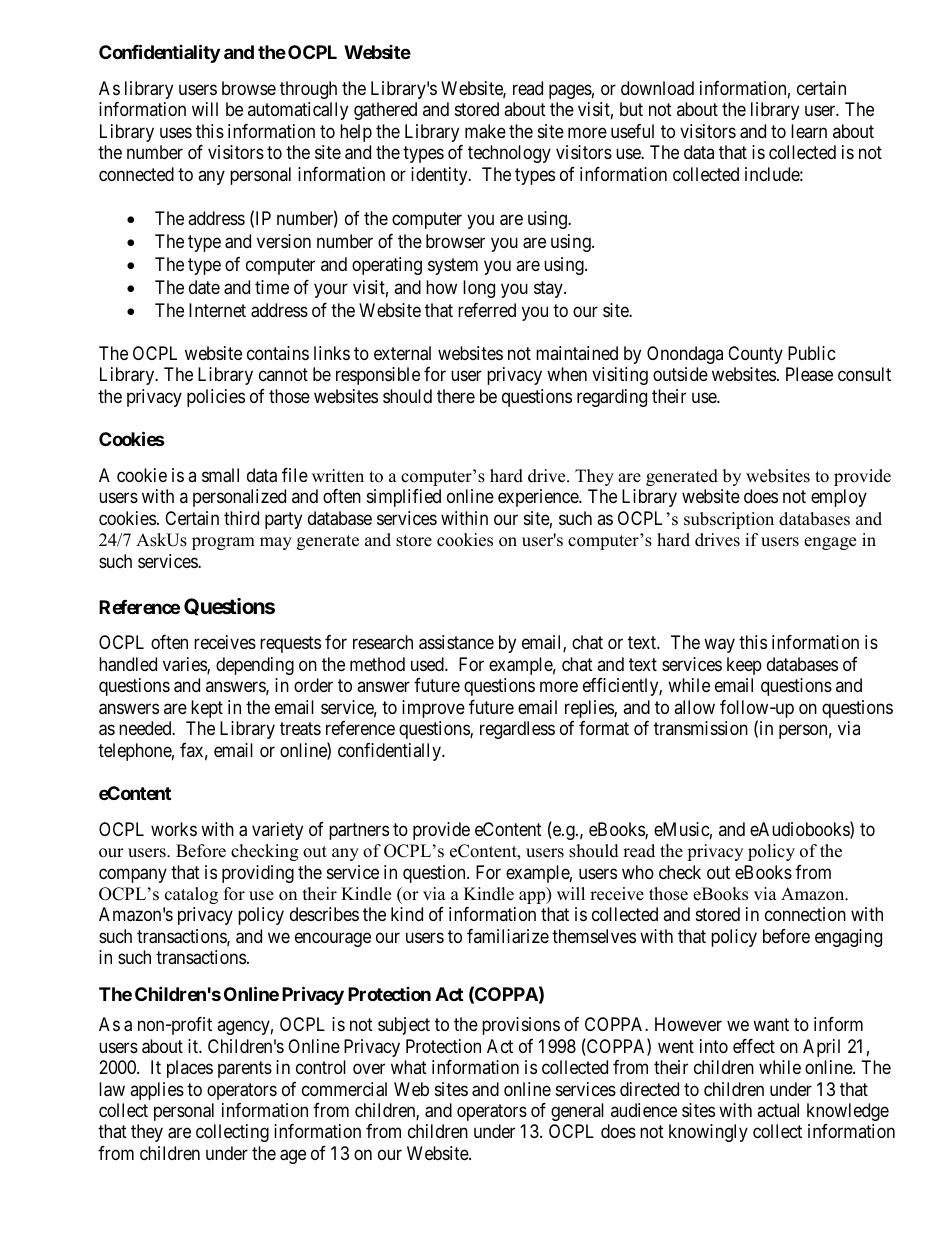 Image resolution: width=952 pixels, height=1233 pixels. Describe the element at coordinates (217, 310) in the screenshot. I see `Internet` at that location.
